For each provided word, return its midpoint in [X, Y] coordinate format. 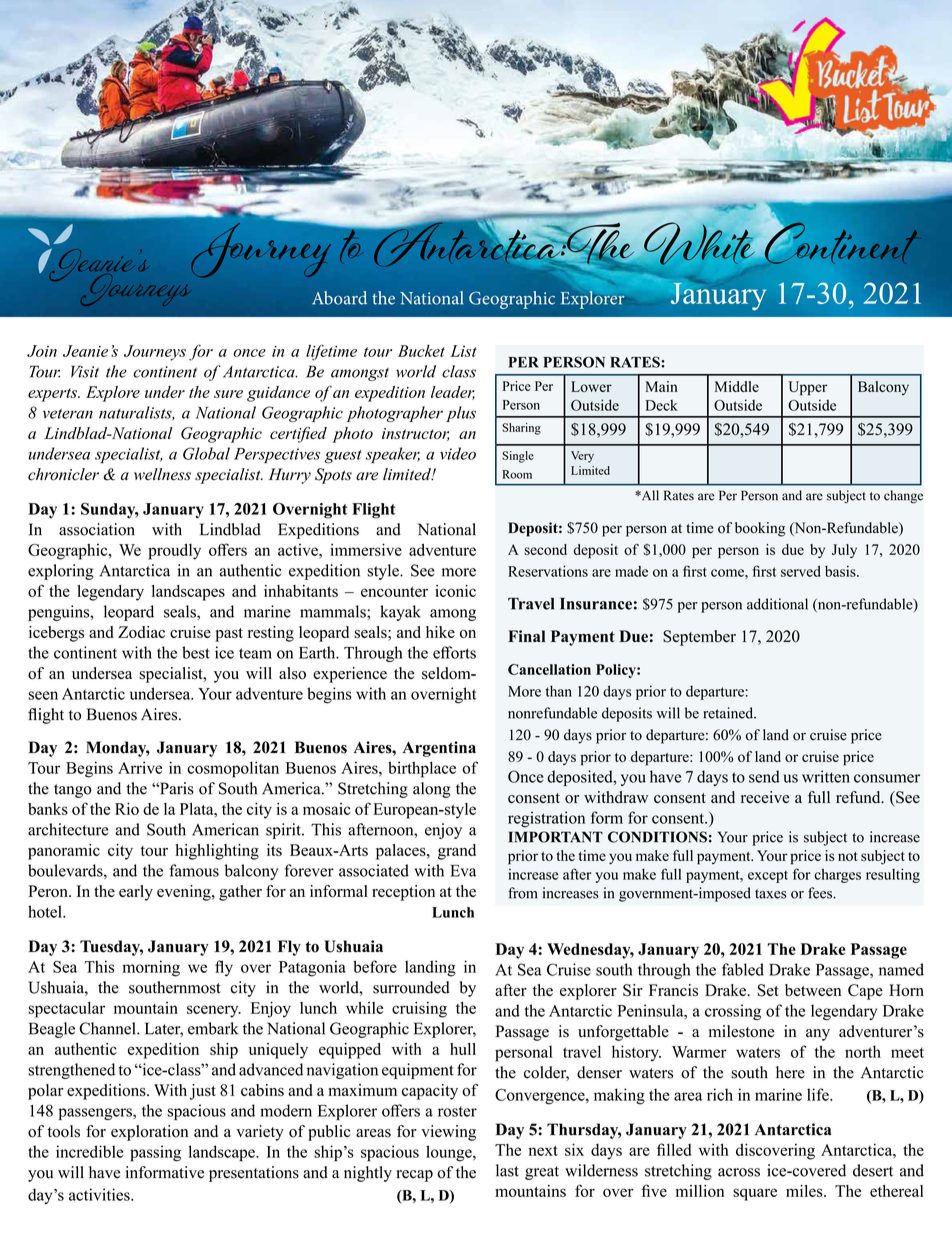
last [507, 1170]
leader [453, 393]
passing [155, 1153]
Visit [85, 371]
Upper [808, 388]
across [739, 1172]
